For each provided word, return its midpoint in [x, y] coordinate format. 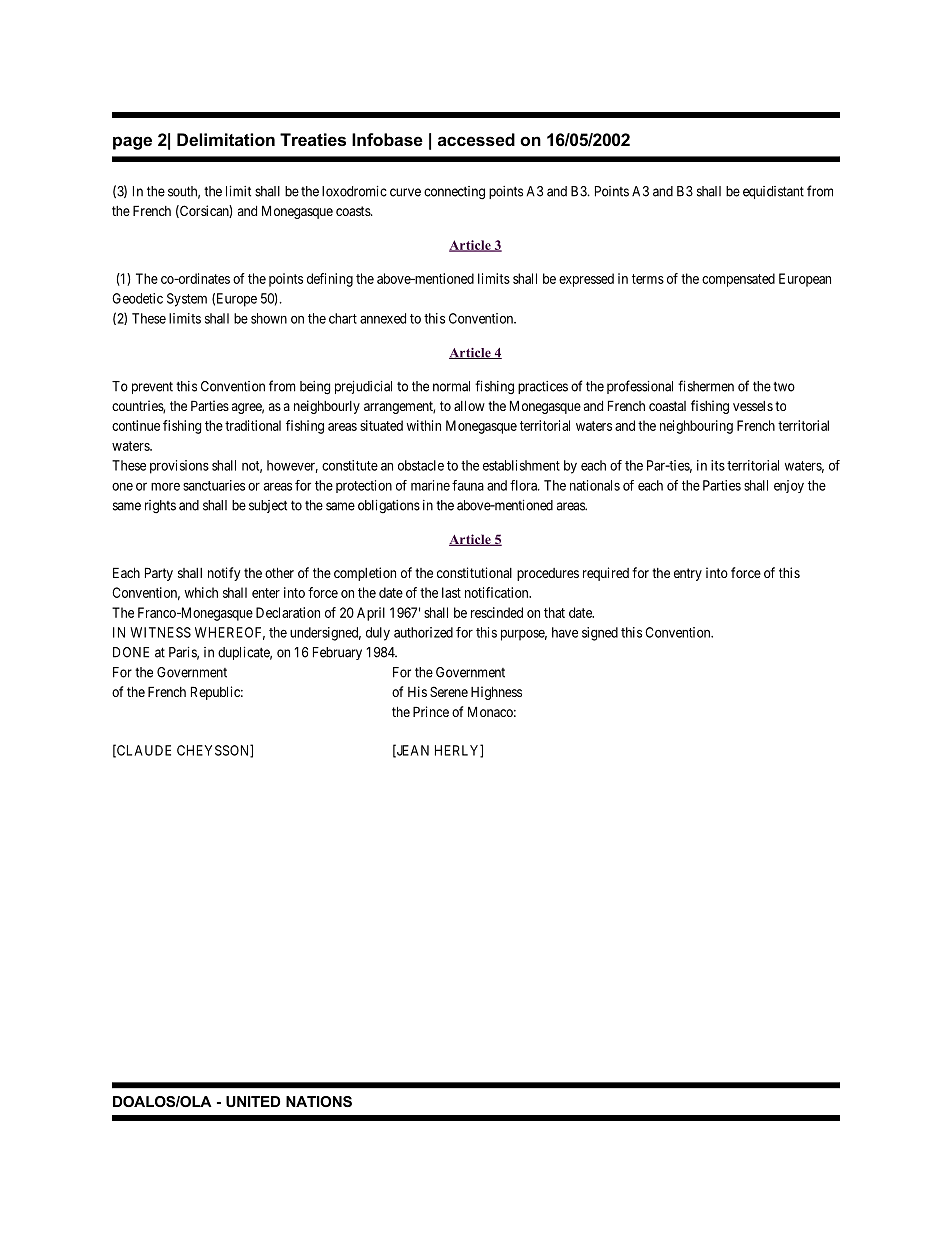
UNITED [253, 1101]
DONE [131, 652]
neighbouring [696, 427]
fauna [468, 485]
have [565, 632]
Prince [431, 711]
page [132, 143]
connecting [454, 193]
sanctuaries [214, 485]
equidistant [773, 192]
